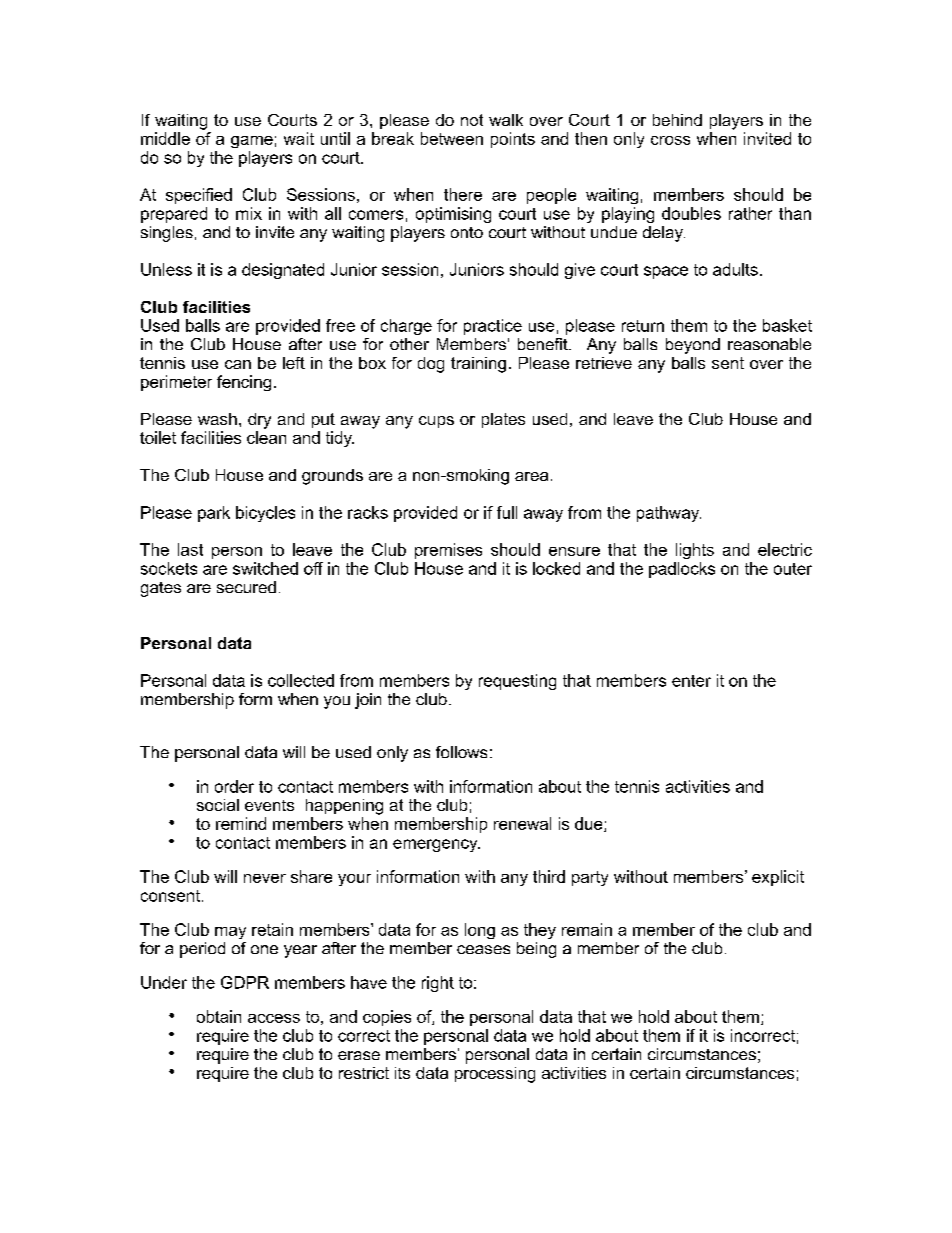 The image size is (952, 1233). I want to click on plates, so click(503, 420).
